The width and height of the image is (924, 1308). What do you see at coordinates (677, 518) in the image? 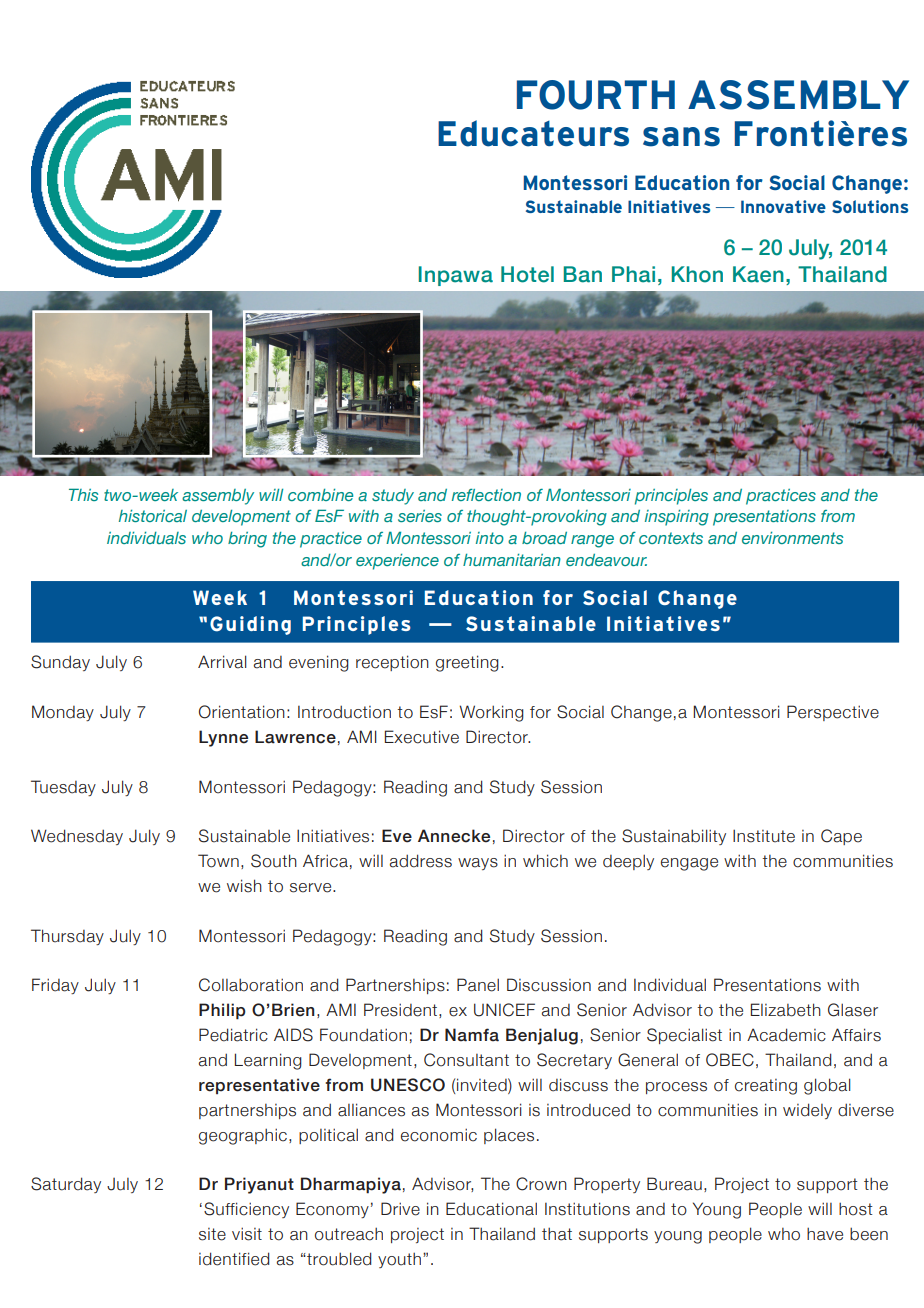
I see `inspiring` at bounding box center [677, 518].
